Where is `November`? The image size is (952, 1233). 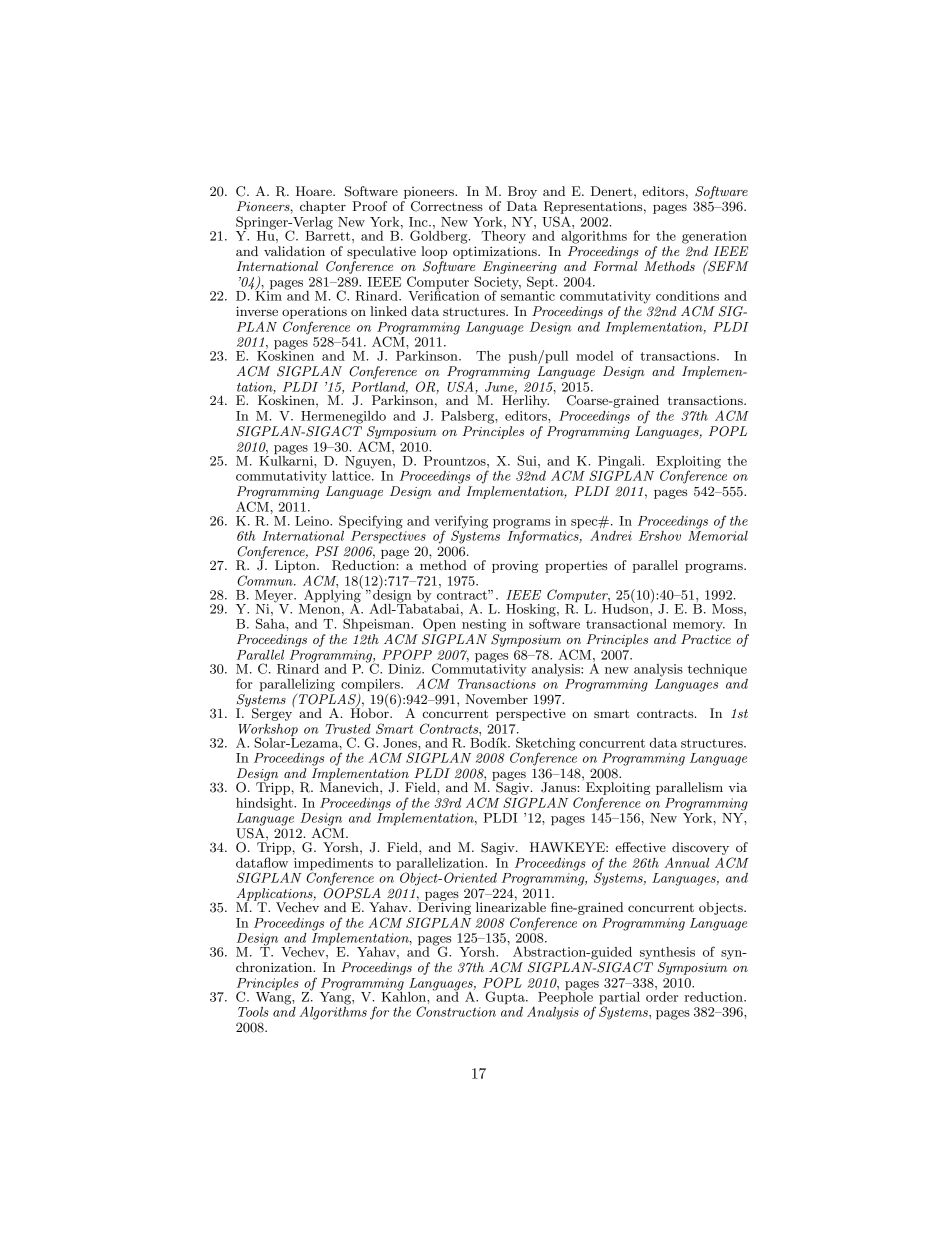
November is located at coordinates (496, 699).
